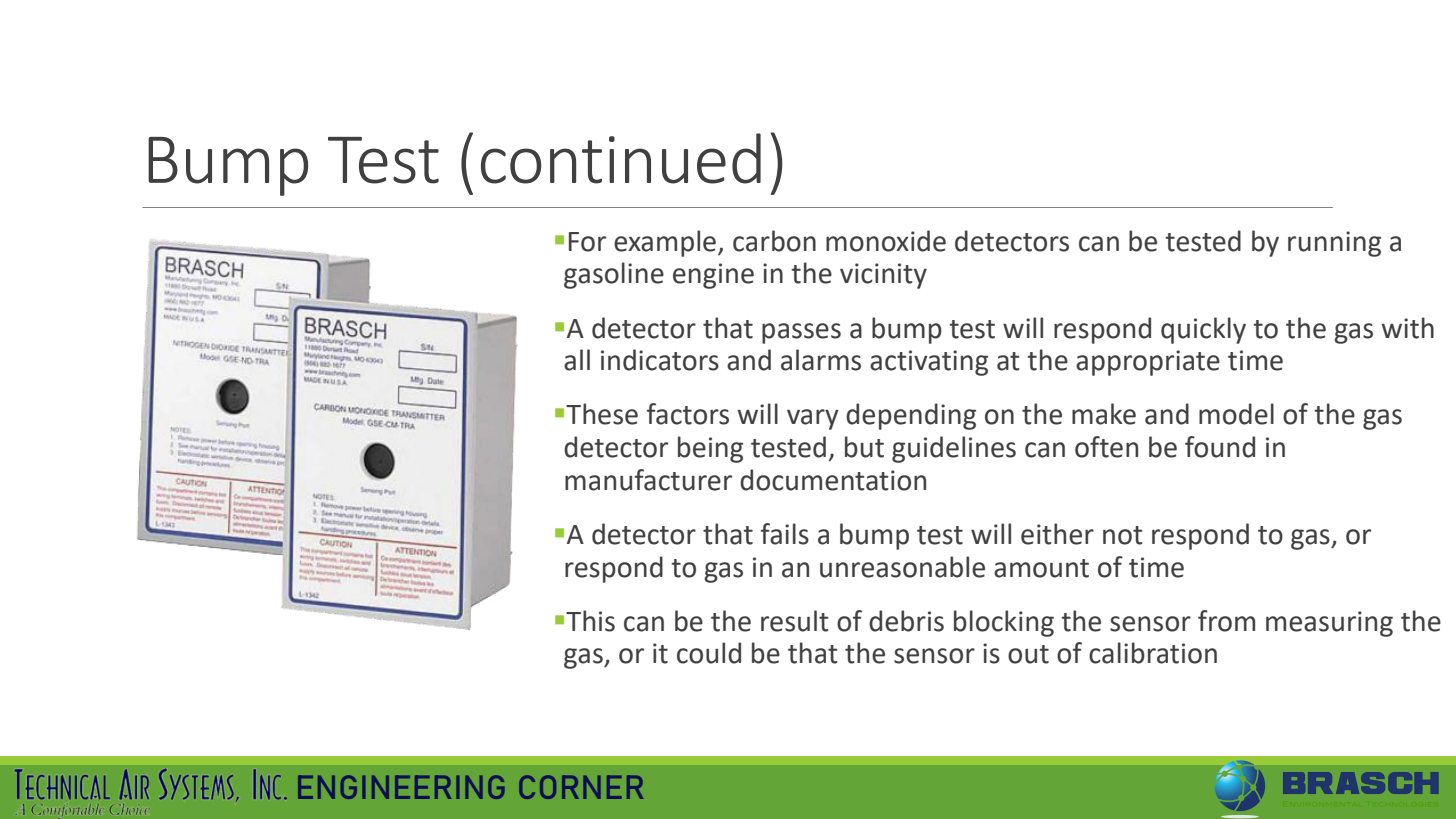 The height and width of the screenshot is (819, 1456). I want to click on monoxide, so click(886, 241).
